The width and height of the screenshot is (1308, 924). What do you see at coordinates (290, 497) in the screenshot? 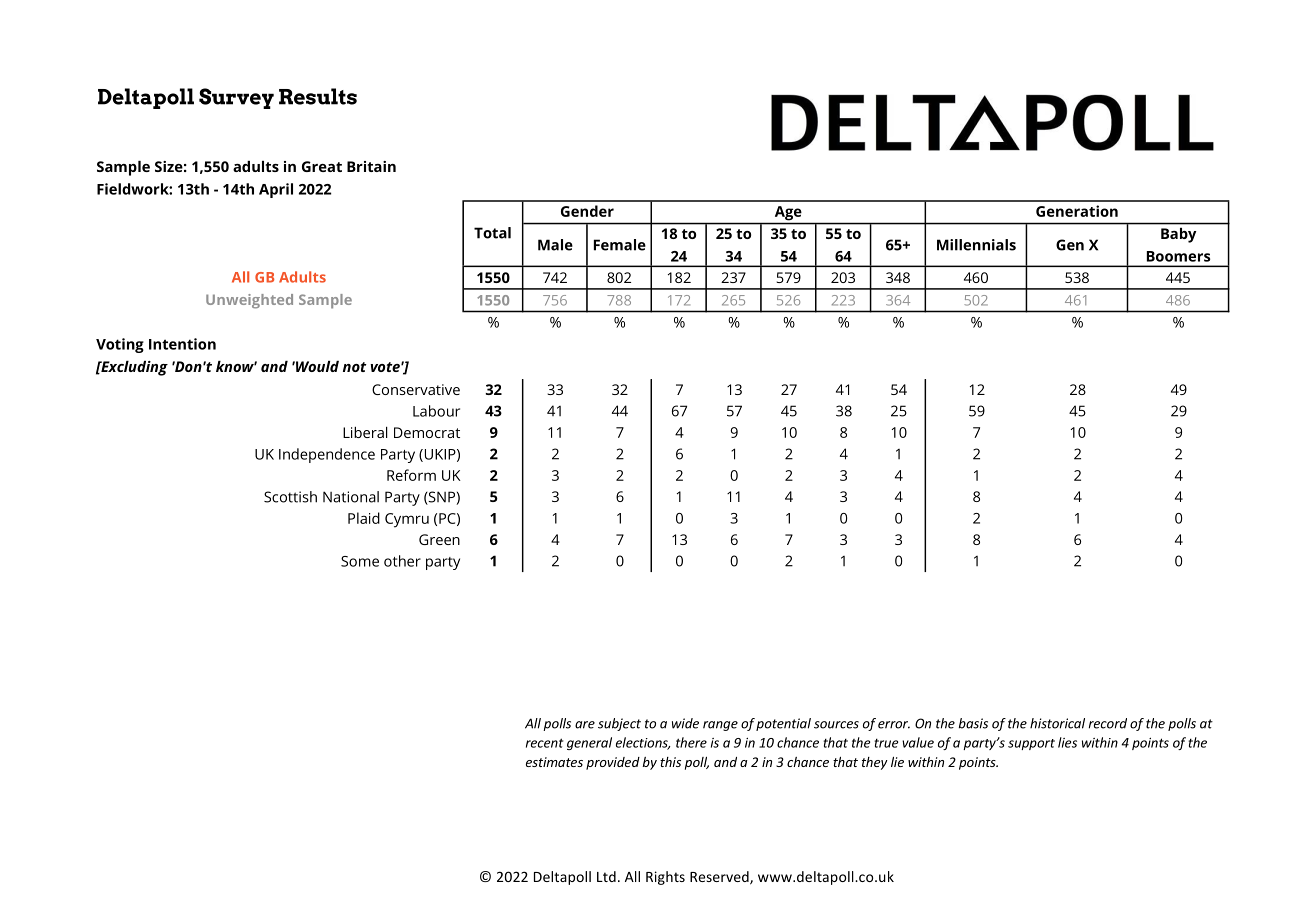
I see `Scottish` at bounding box center [290, 497].
